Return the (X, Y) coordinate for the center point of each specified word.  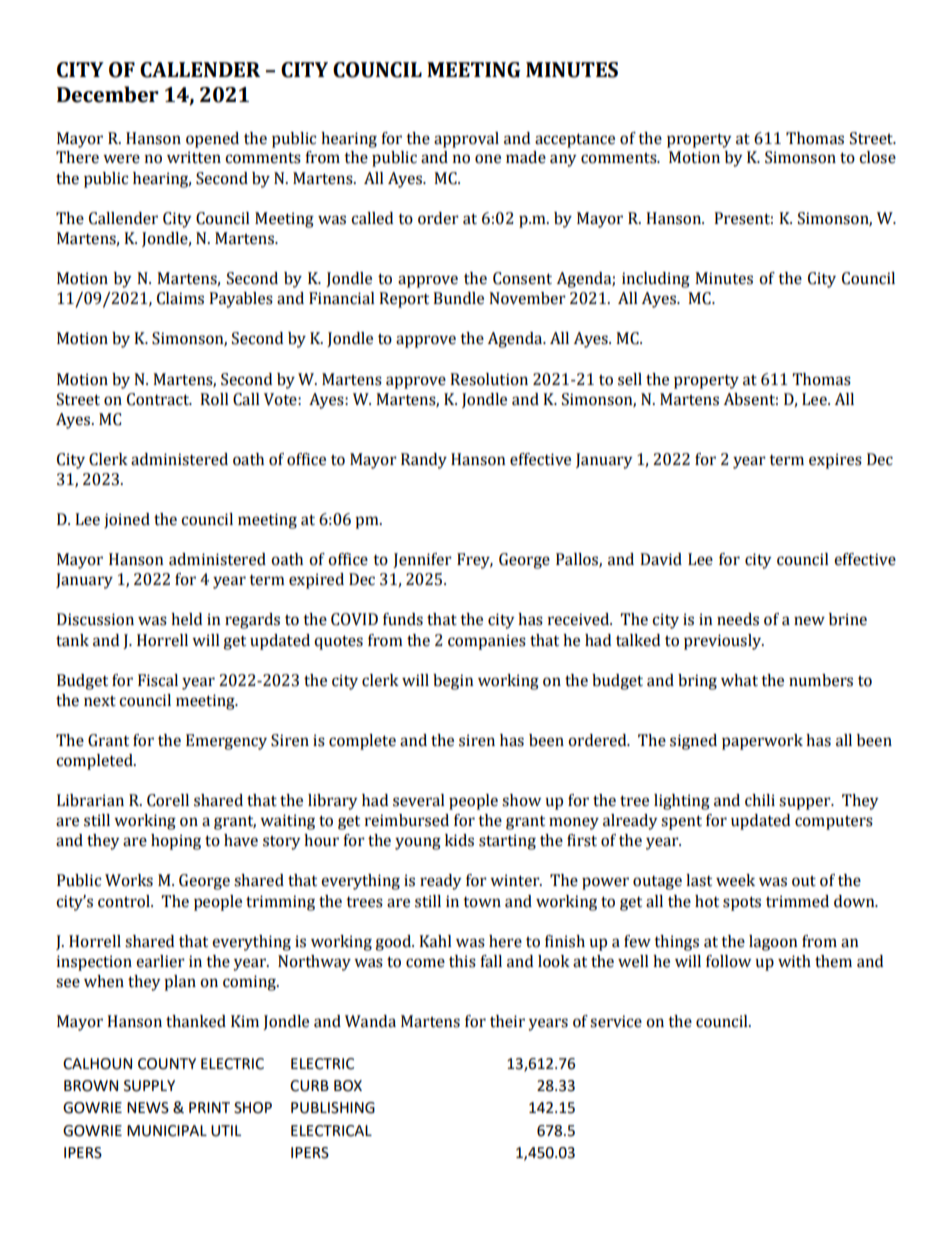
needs (738, 619)
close (877, 157)
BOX (348, 1086)
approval (466, 140)
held (186, 619)
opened (212, 140)
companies (487, 642)
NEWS (148, 1108)
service (616, 1021)
